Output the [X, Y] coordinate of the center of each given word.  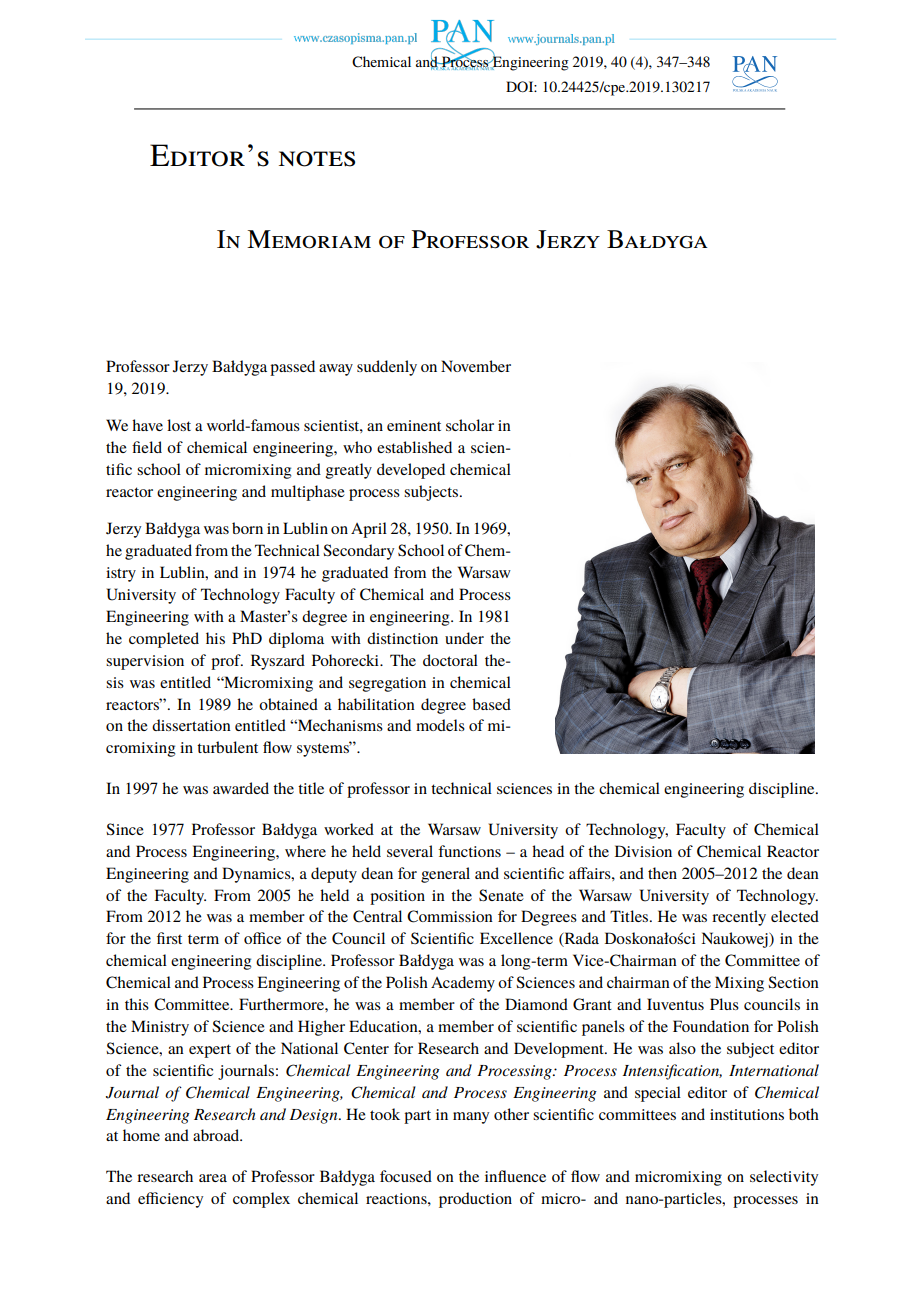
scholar [470, 425]
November [476, 366]
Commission [450, 916]
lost [179, 425]
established [414, 447]
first [169, 938]
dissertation [191, 725]
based [491, 704]
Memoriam [309, 239]
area [213, 1178]
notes [317, 159]
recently [739, 918]
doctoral [450, 660]
